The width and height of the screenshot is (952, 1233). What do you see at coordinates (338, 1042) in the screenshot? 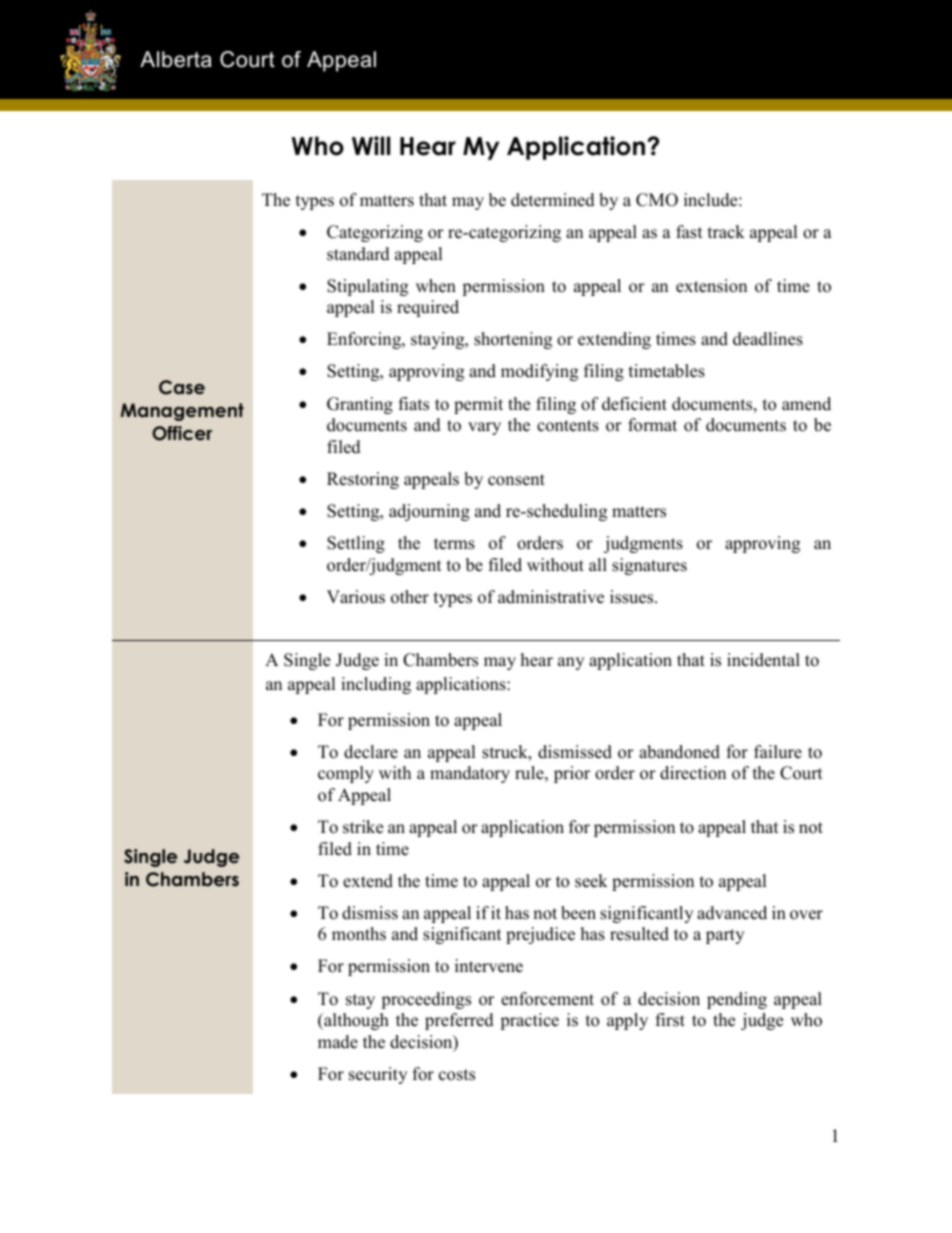
I see `made` at bounding box center [338, 1042].
